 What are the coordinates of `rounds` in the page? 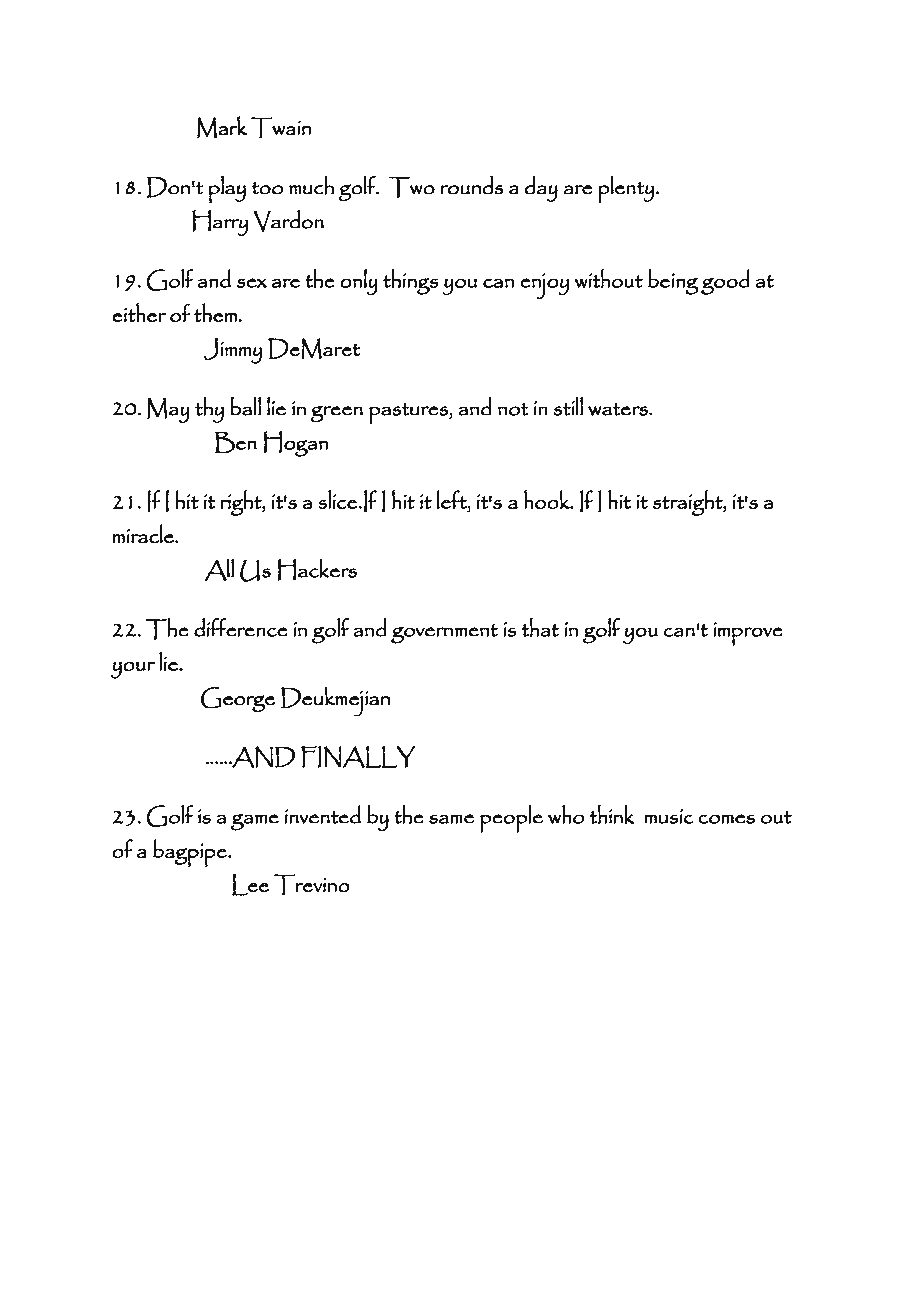 It's located at (472, 185).
